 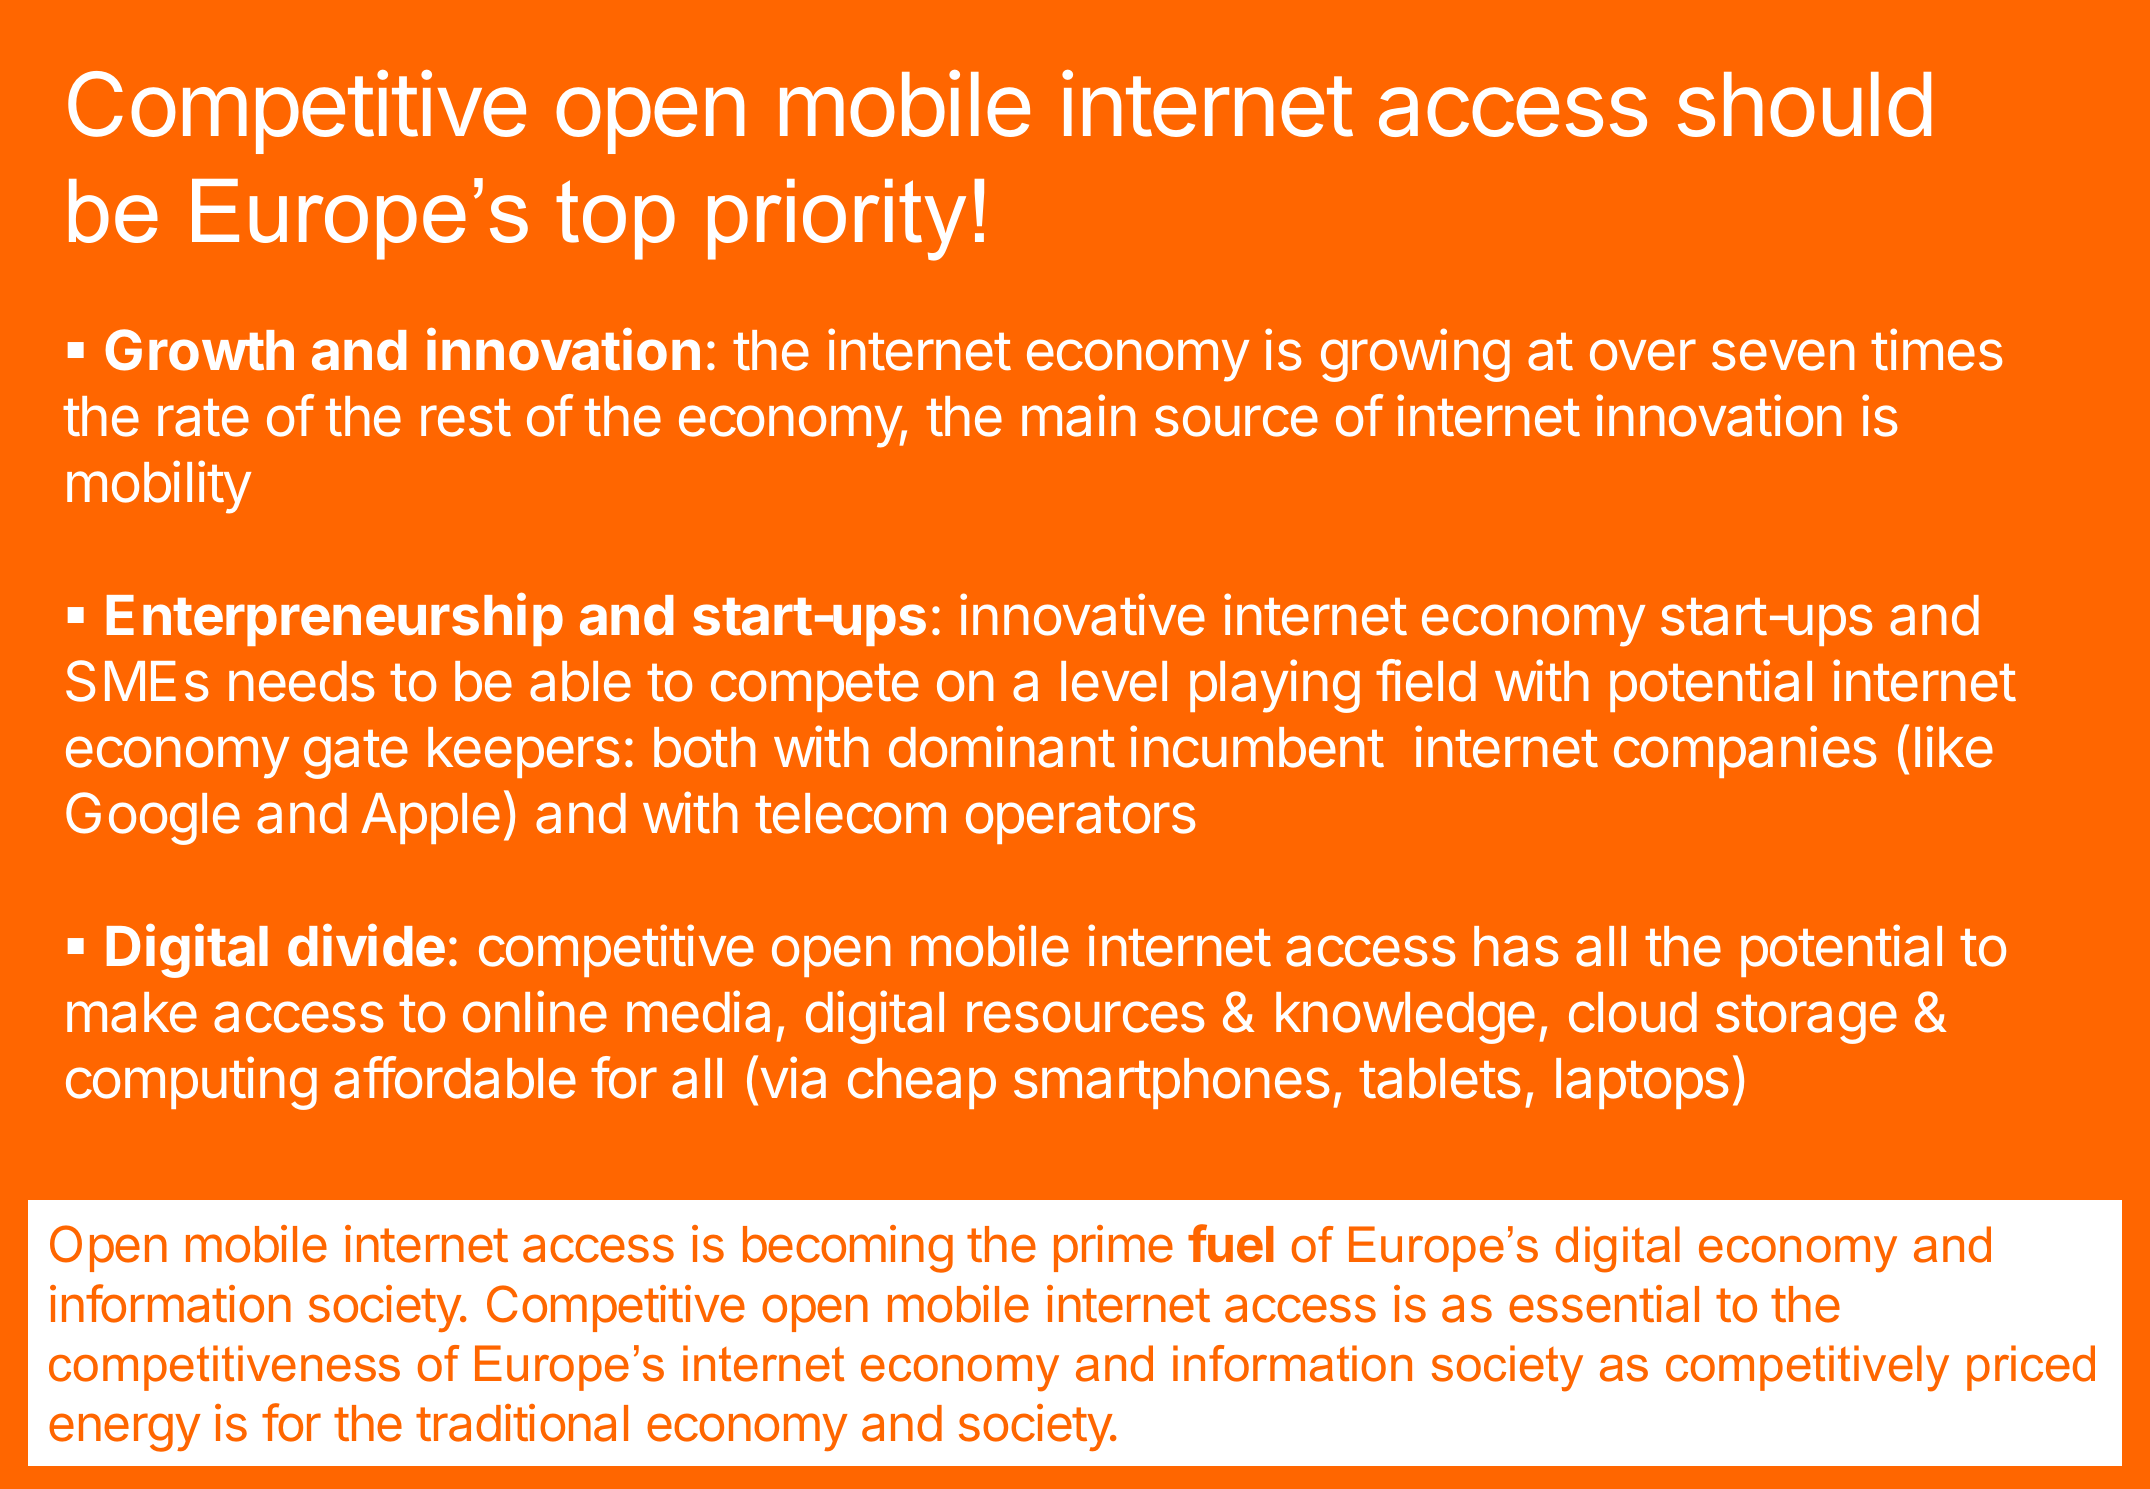 What do you see at coordinates (1745, 751) in the screenshot?
I see `companies` at bounding box center [1745, 751].
